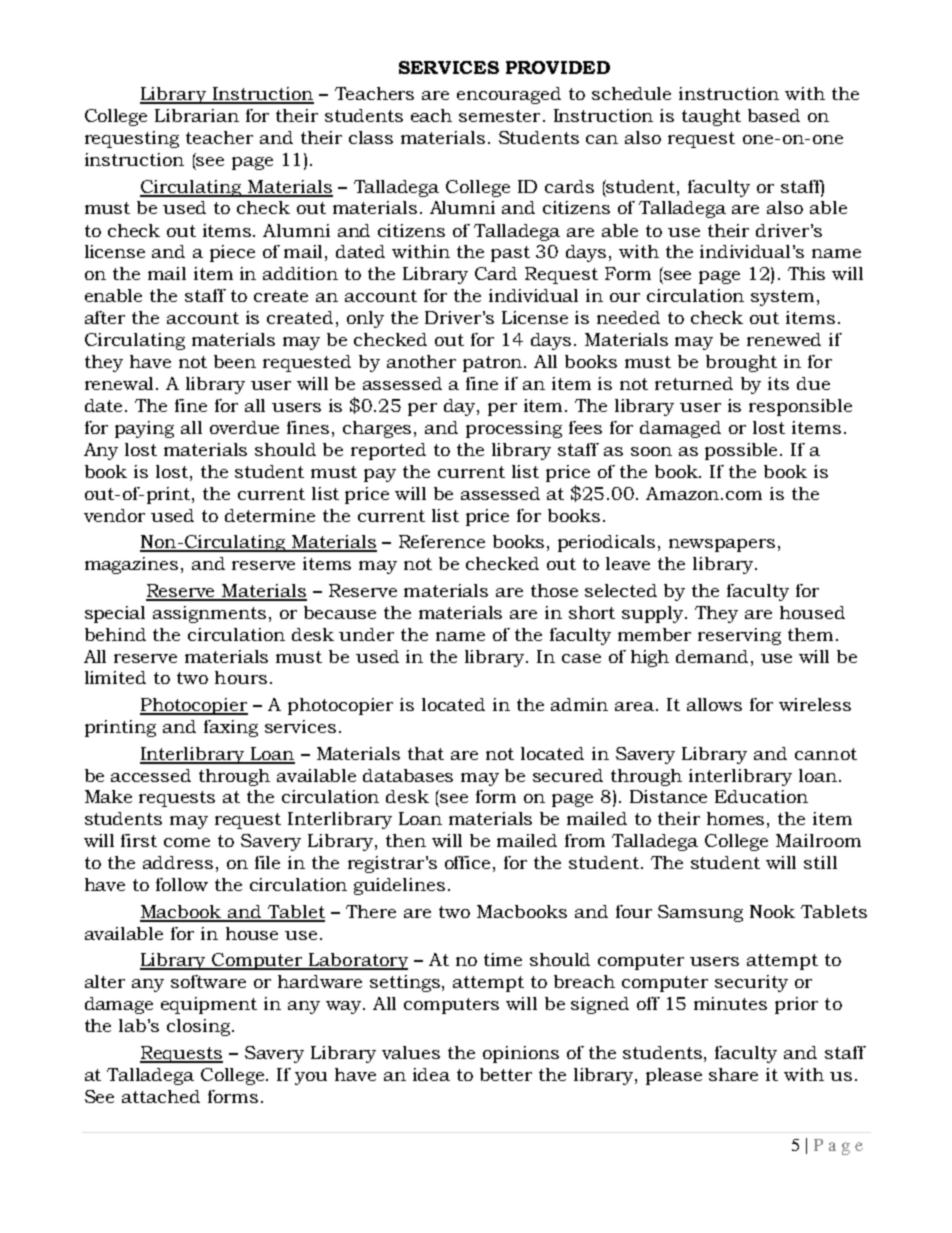 Image resolution: width=952 pixels, height=1233 pixels. I want to click on past, so click(510, 254).
